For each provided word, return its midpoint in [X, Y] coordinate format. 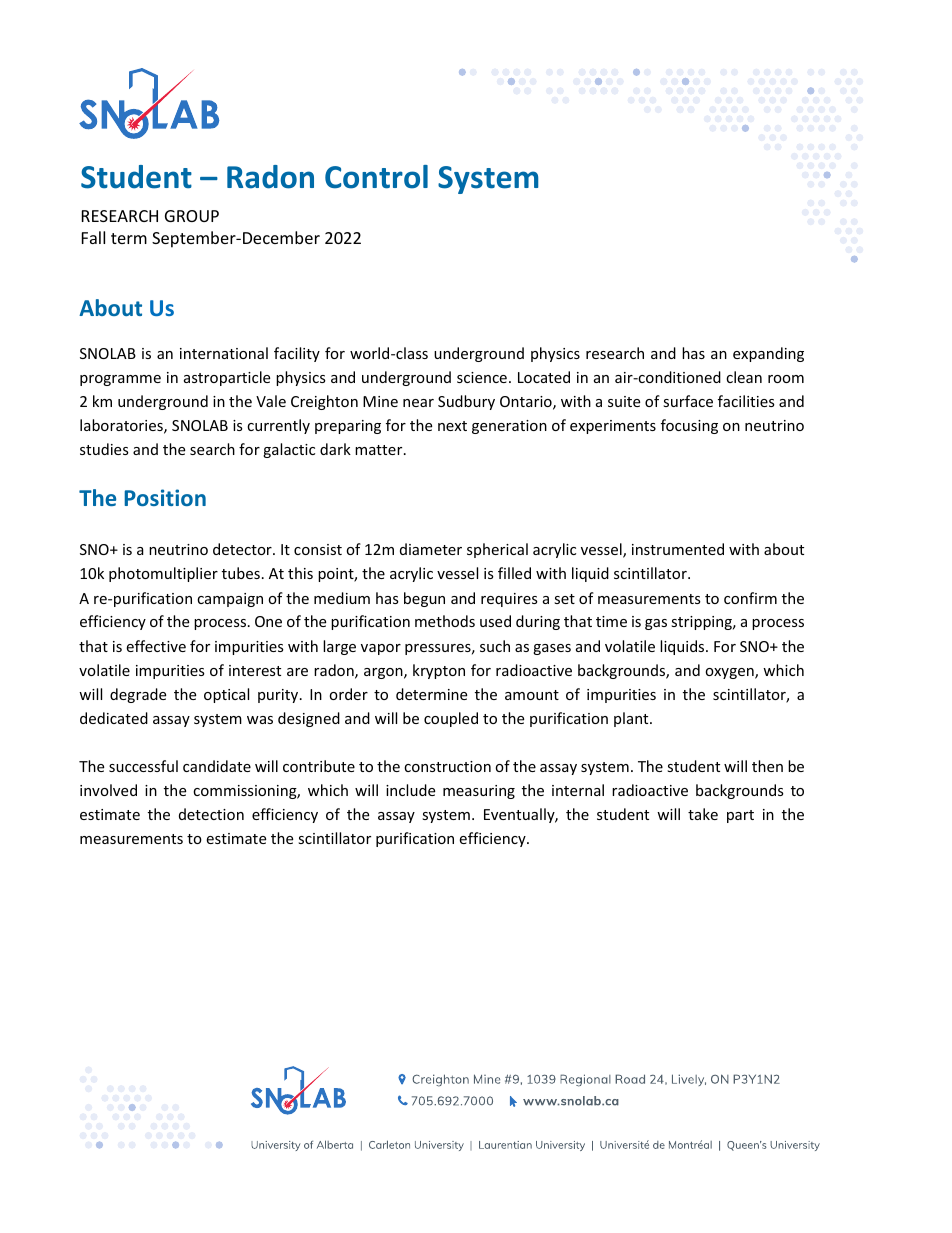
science [482, 377]
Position [165, 497]
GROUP [192, 216]
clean [744, 377]
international [224, 353]
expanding [768, 354]
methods [445, 621]
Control [376, 177]
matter [380, 450]
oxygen [730, 673]
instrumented [678, 549]
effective [156, 646]
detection [211, 814]
